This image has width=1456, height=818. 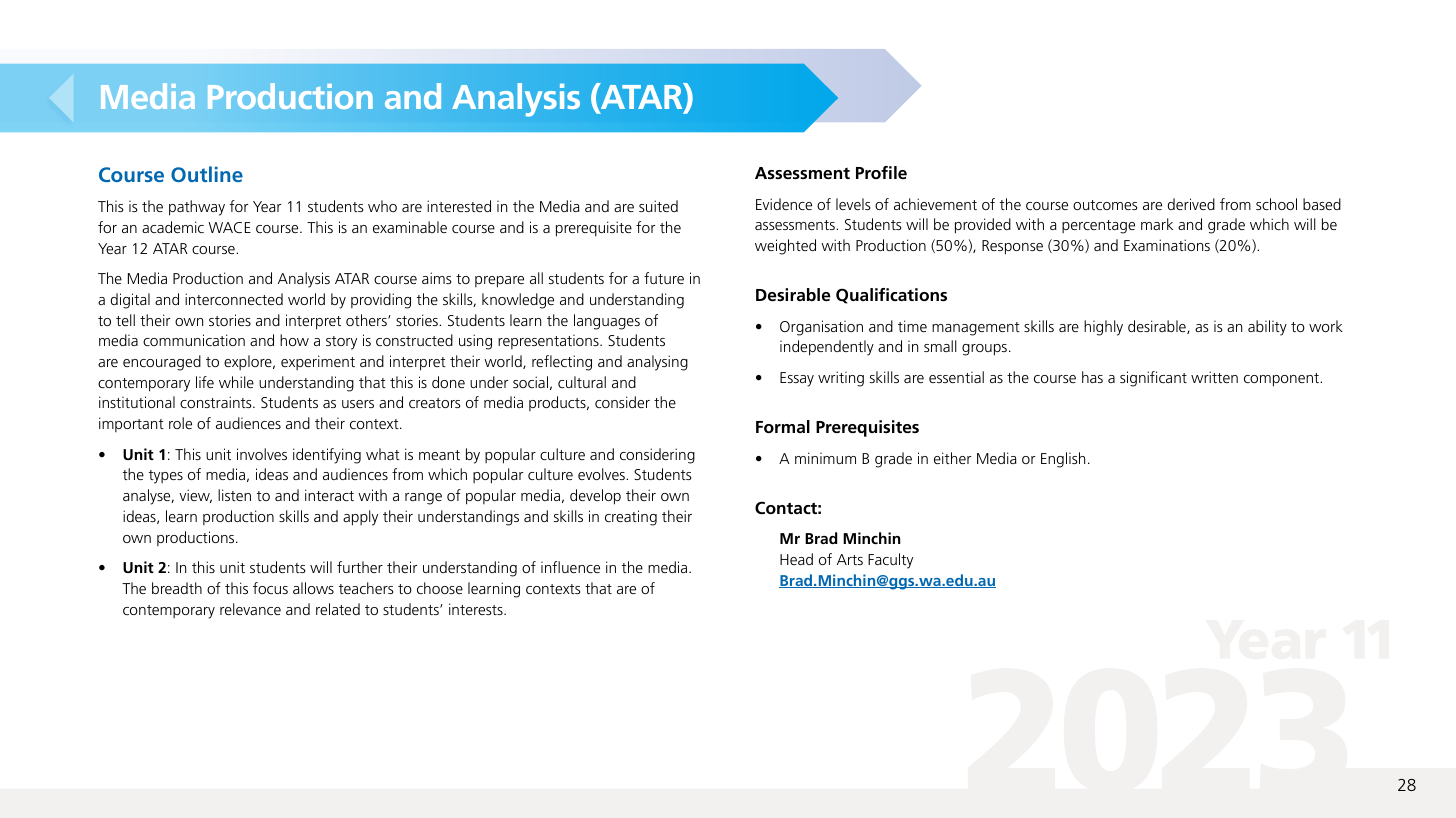 I want to click on interconnected, so click(x=234, y=299).
